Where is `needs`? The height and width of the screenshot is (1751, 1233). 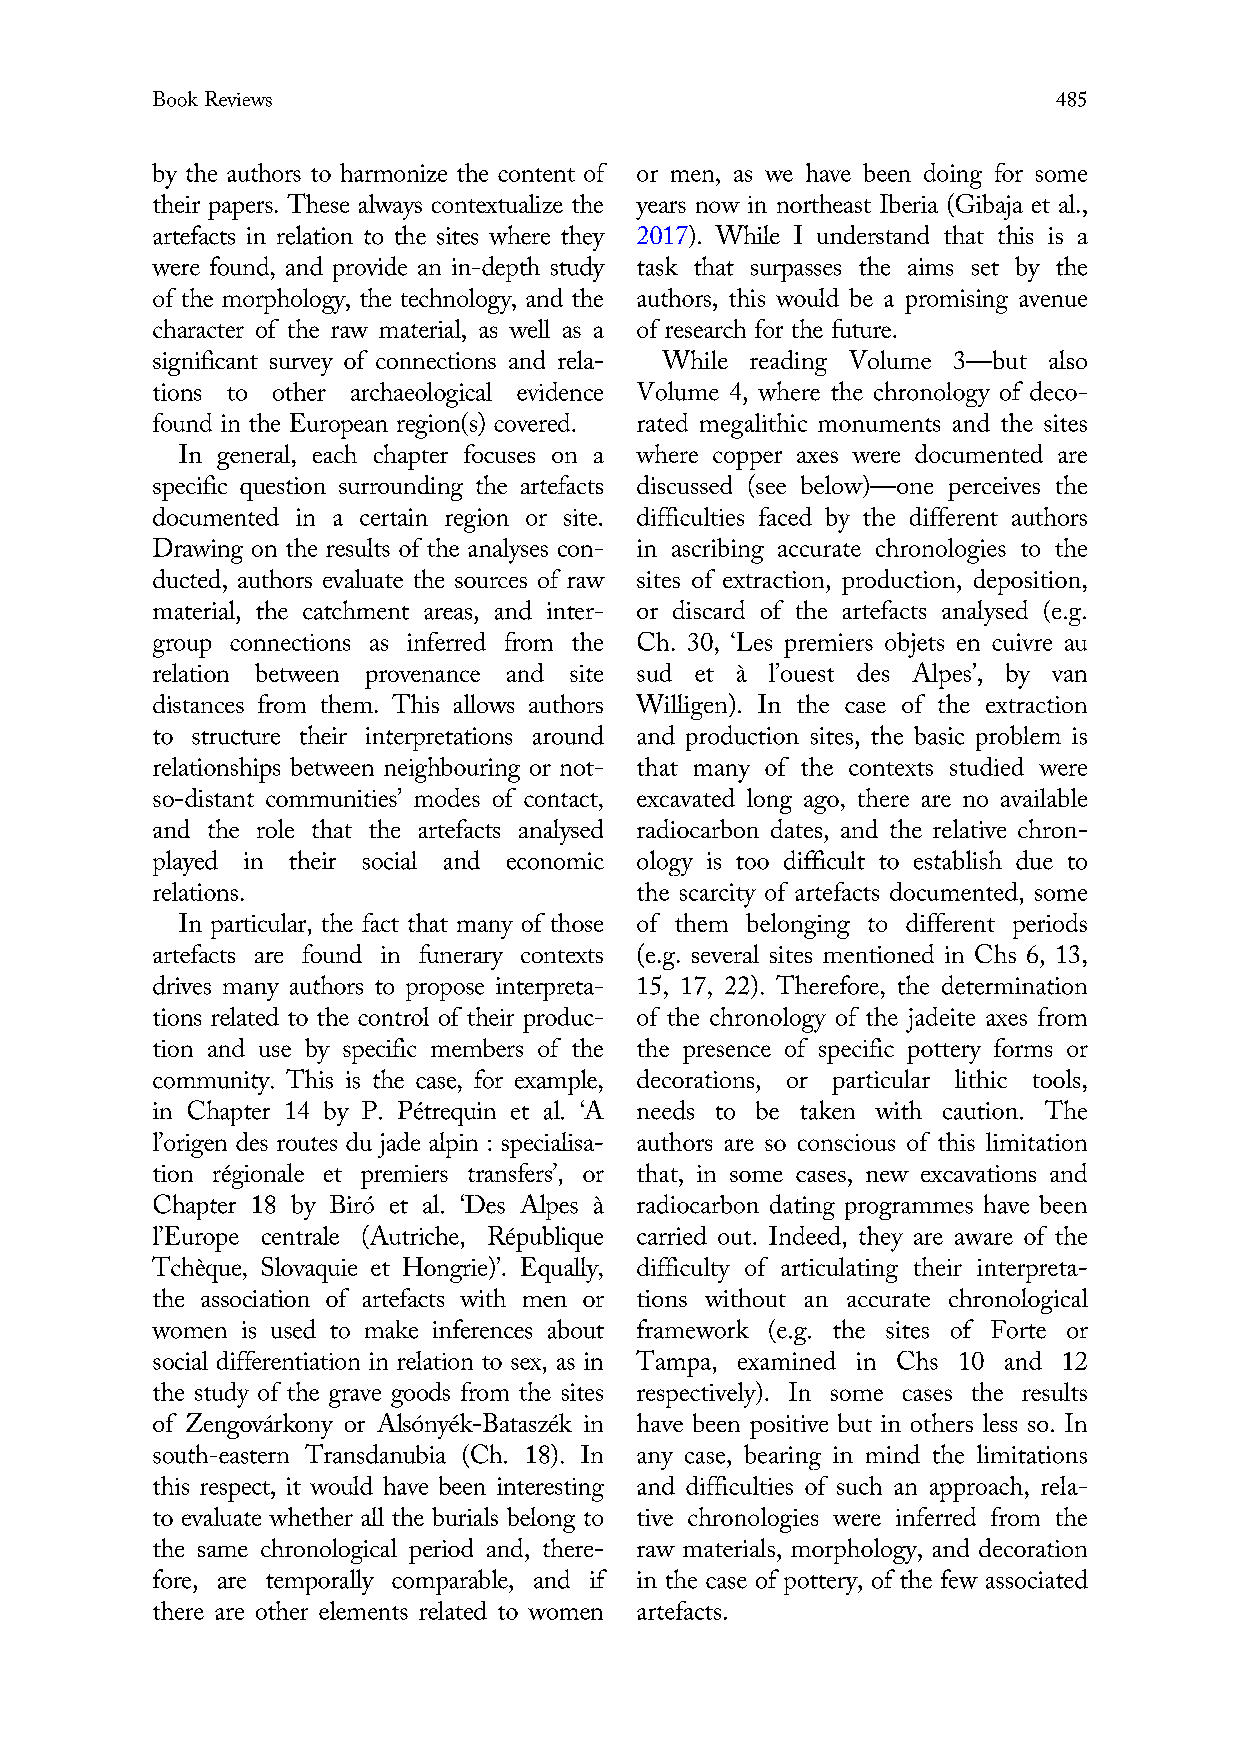
needs is located at coordinates (665, 1110).
